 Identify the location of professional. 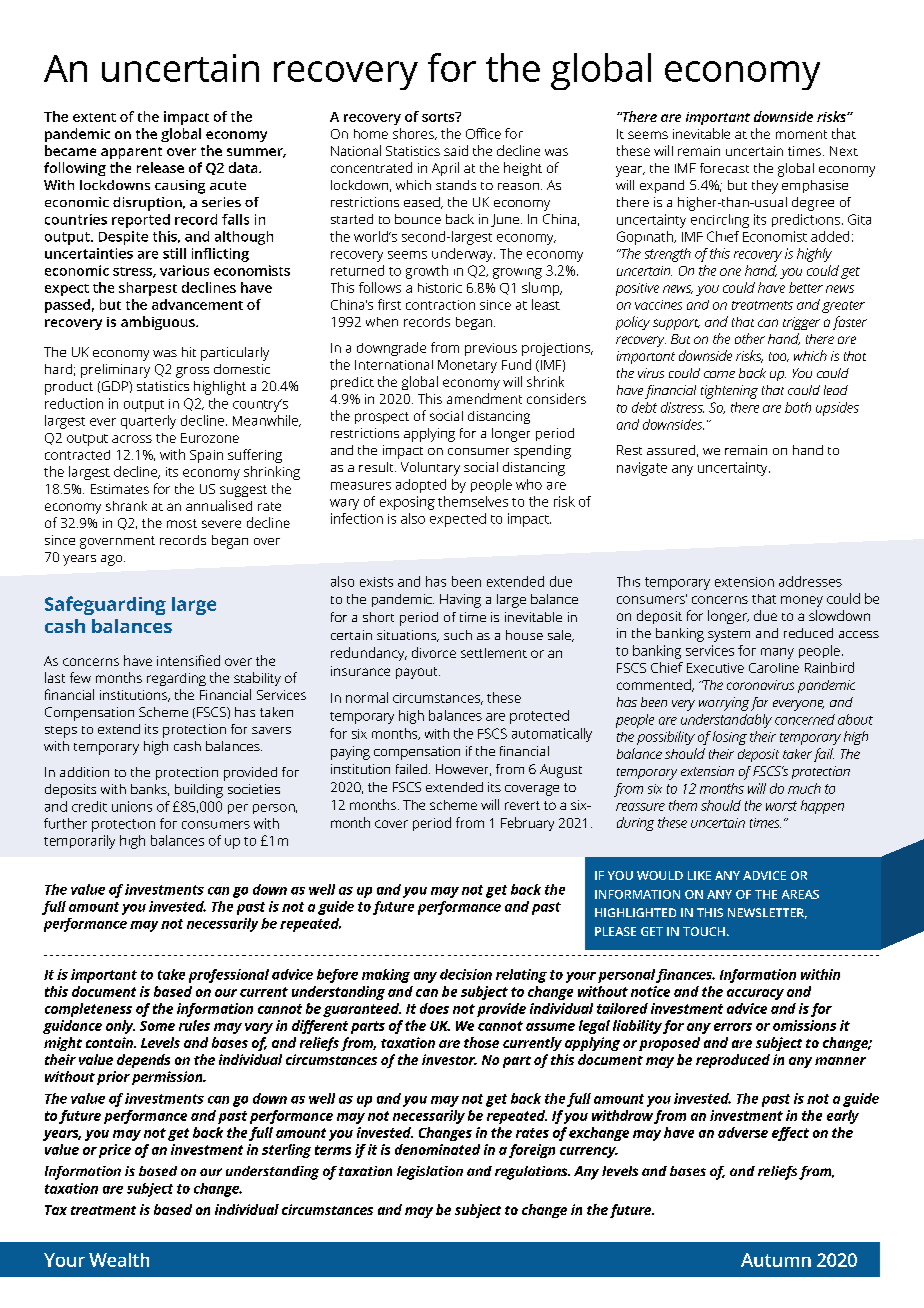
(229, 976).
